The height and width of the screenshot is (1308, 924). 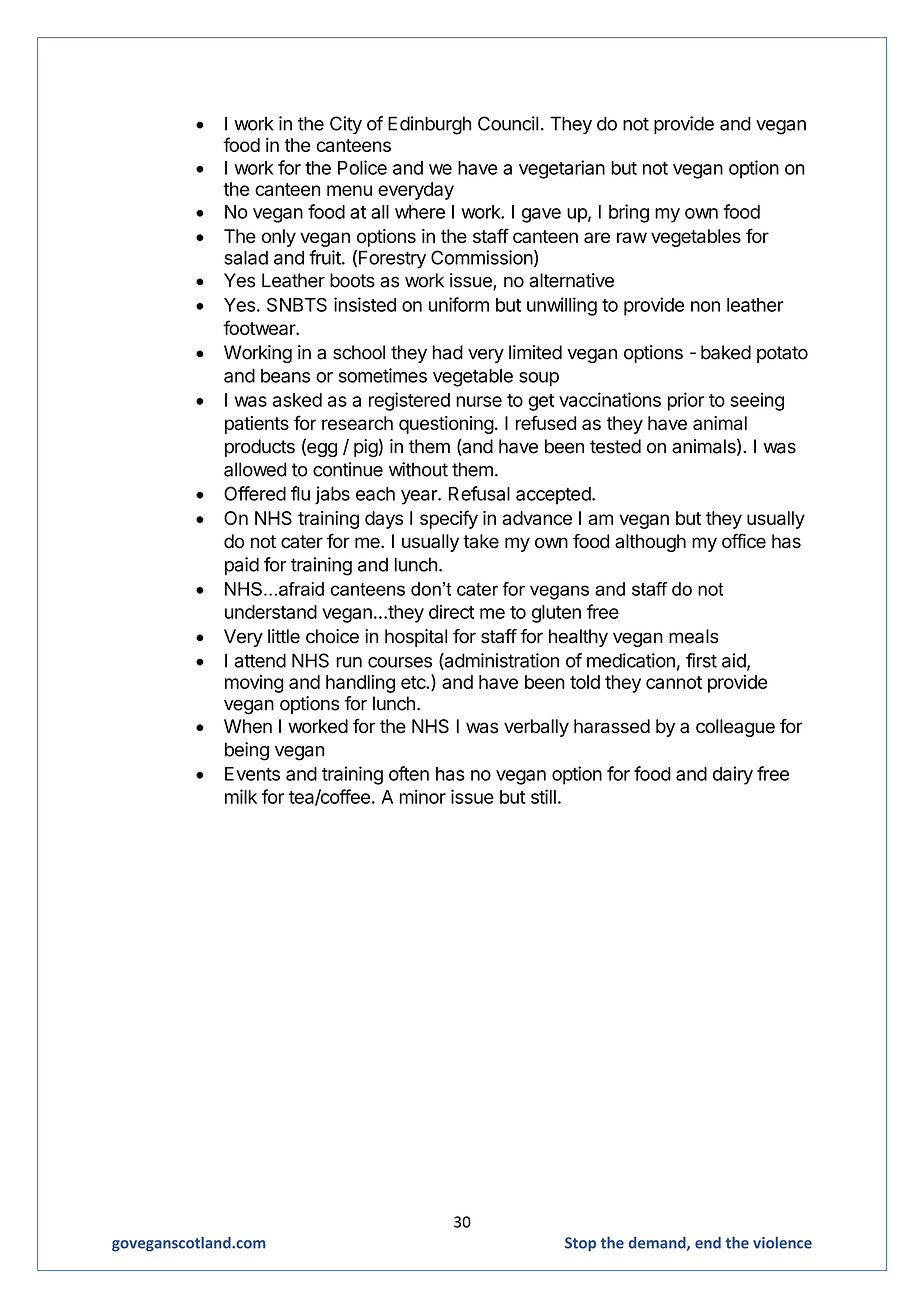 What do you see at coordinates (508, 123) in the screenshot?
I see `Council` at bounding box center [508, 123].
